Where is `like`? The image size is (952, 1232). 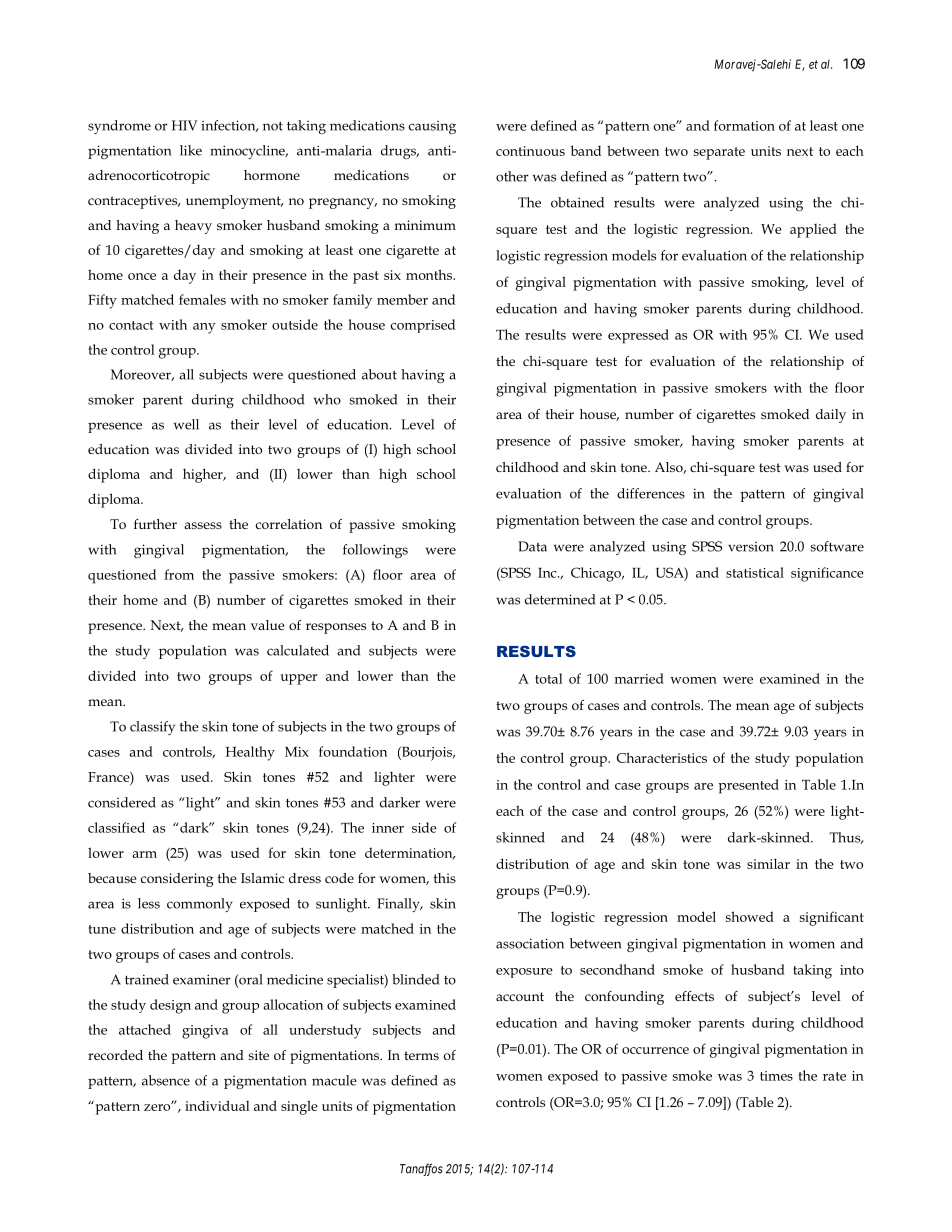
like is located at coordinates (191, 150).
